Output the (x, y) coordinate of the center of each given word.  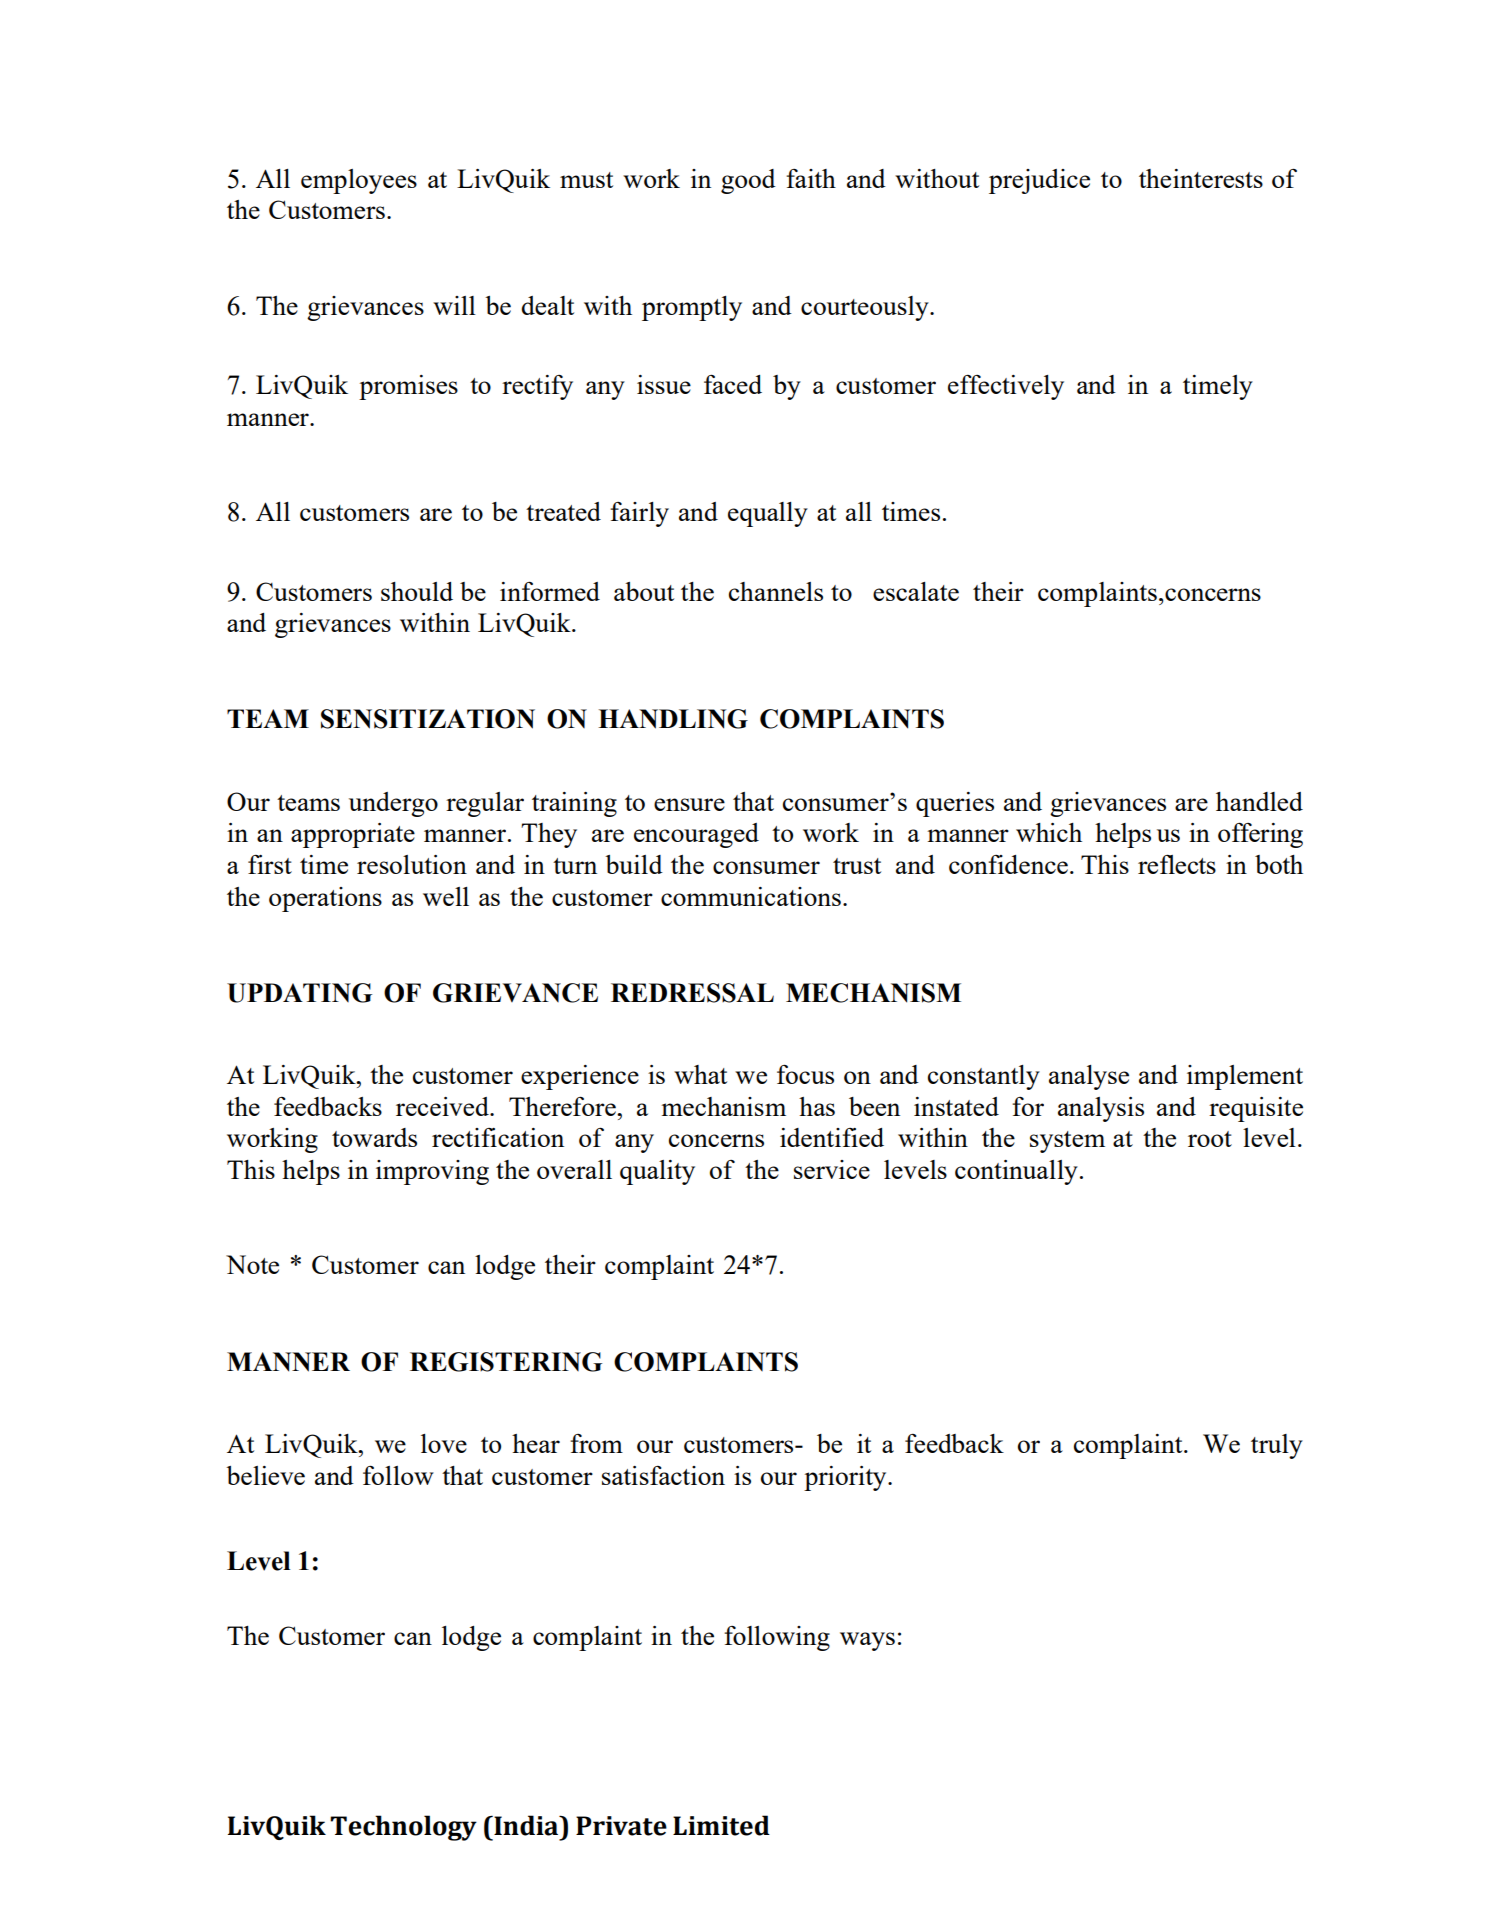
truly (1277, 1446)
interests (1218, 178)
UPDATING (299, 993)
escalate (916, 591)
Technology (403, 1828)
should (417, 591)
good (748, 181)
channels (776, 591)
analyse (1089, 1077)
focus (805, 1074)
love (444, 1443)
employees (359, 181)
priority (846, 1478)
